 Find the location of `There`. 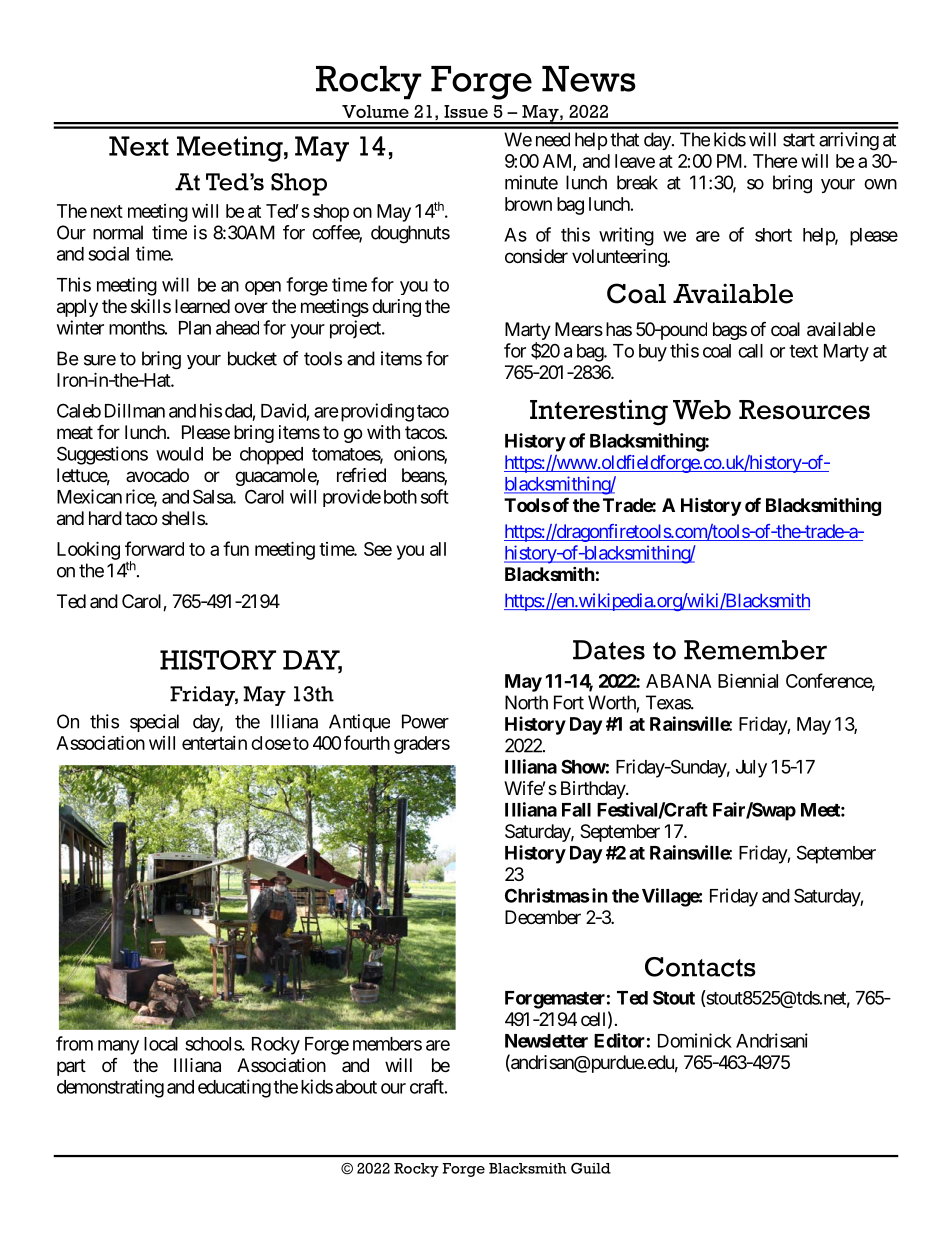

There is located at coordinates (775, 161).
